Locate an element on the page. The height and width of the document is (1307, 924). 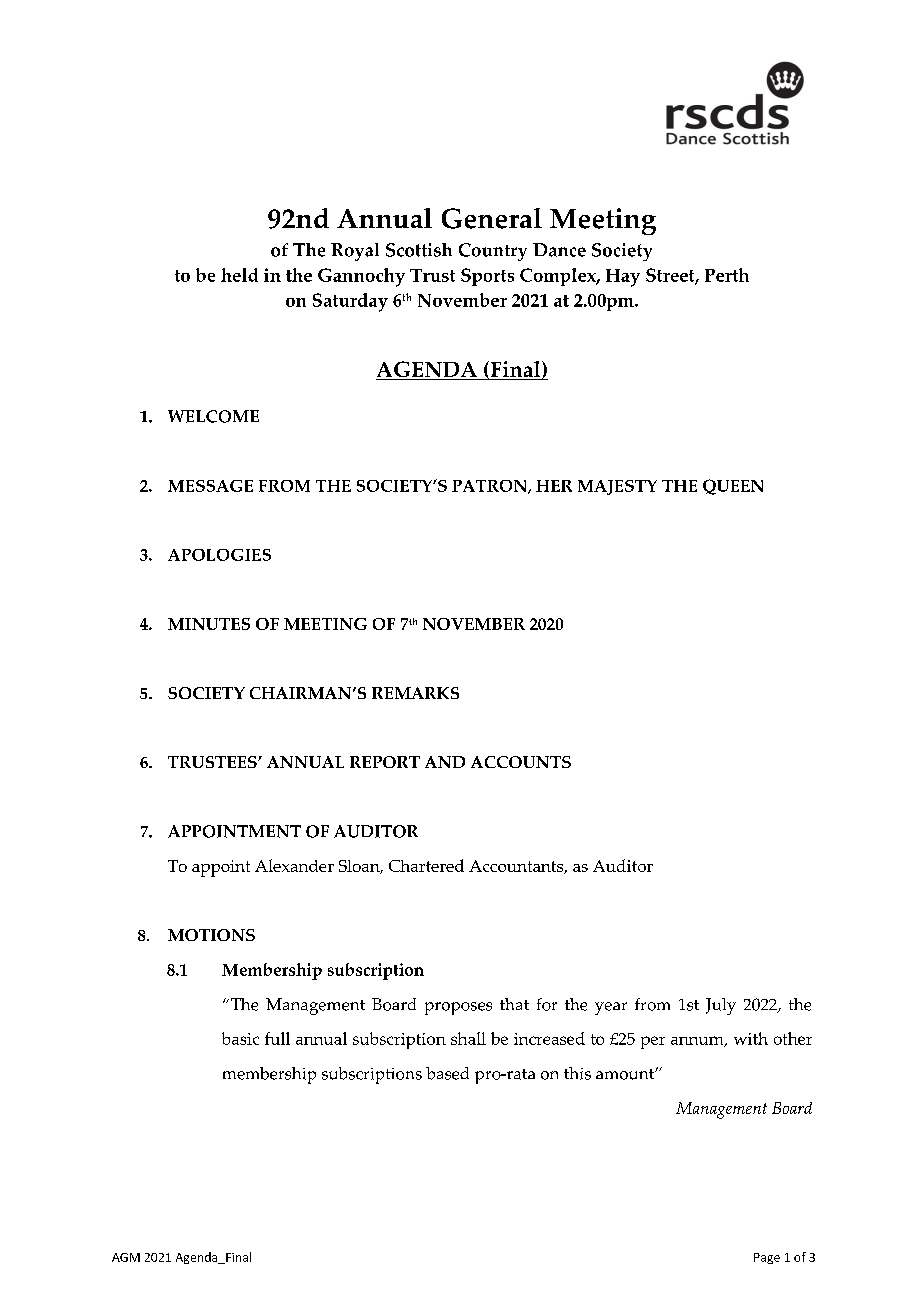
MOTIONS is located at coordinates (211, 935).
